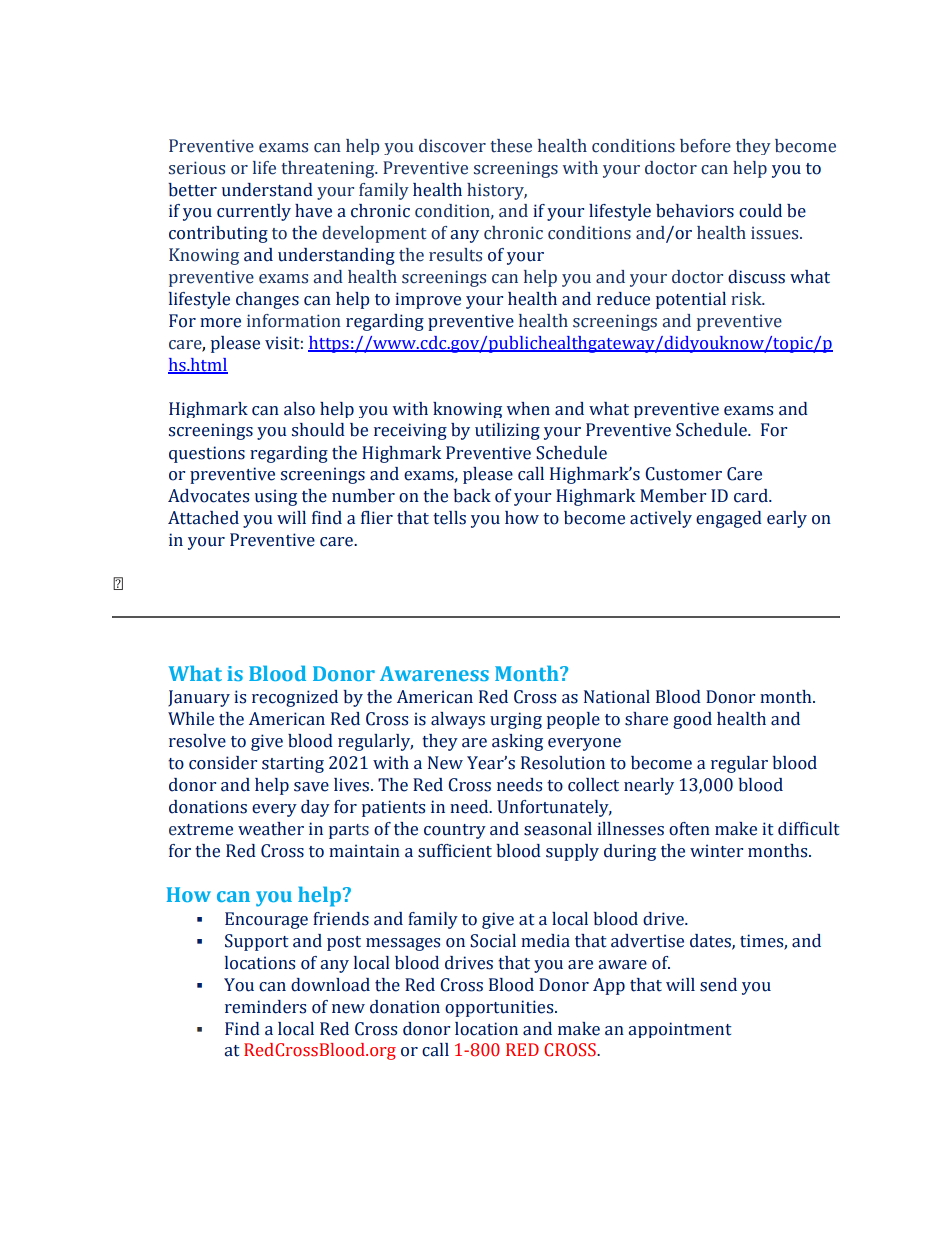 This image has width=952, height=1233. I want to click on these, so click(511, 146).
